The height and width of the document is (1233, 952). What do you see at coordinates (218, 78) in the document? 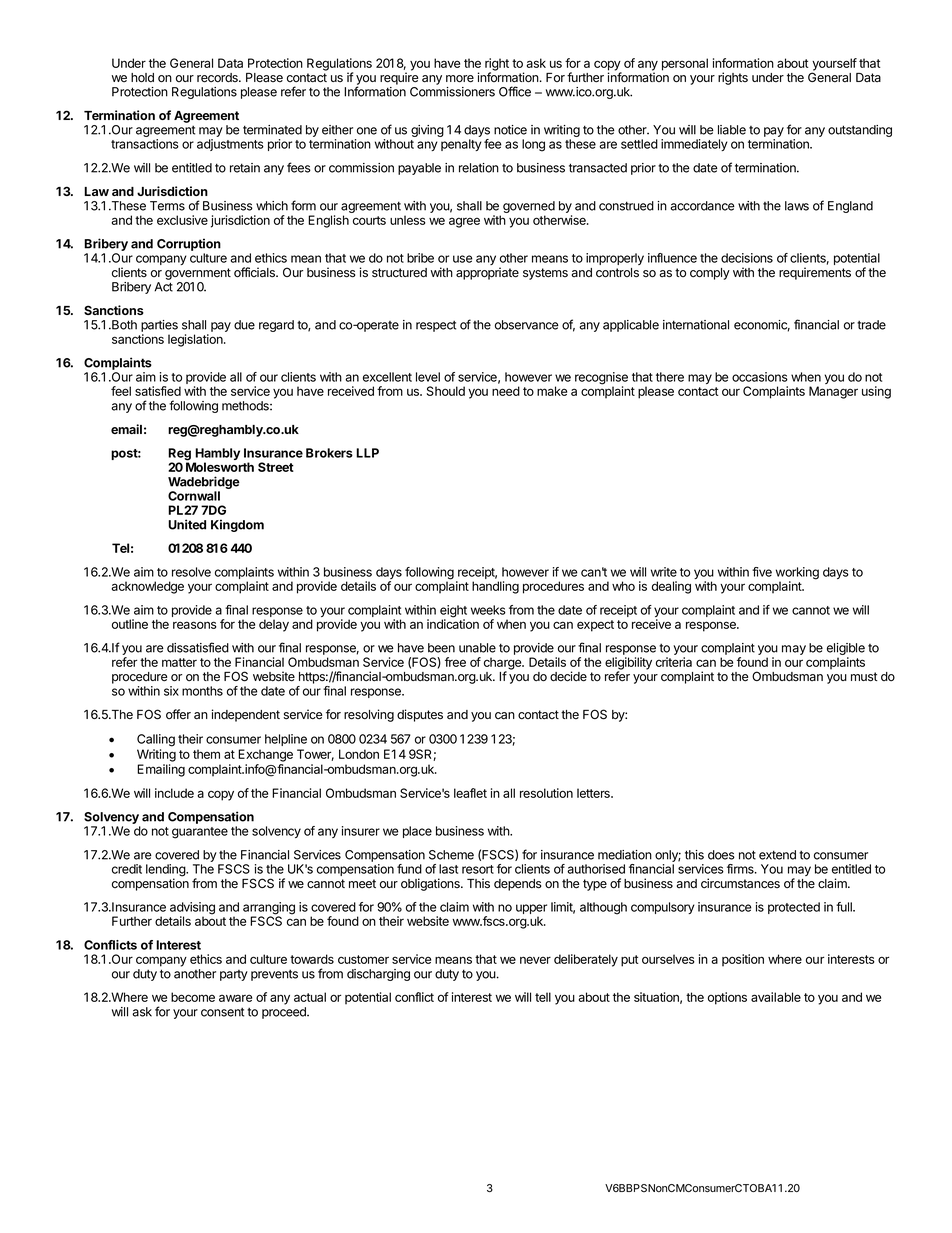
I see `records` at bounding box center [218, 78].
